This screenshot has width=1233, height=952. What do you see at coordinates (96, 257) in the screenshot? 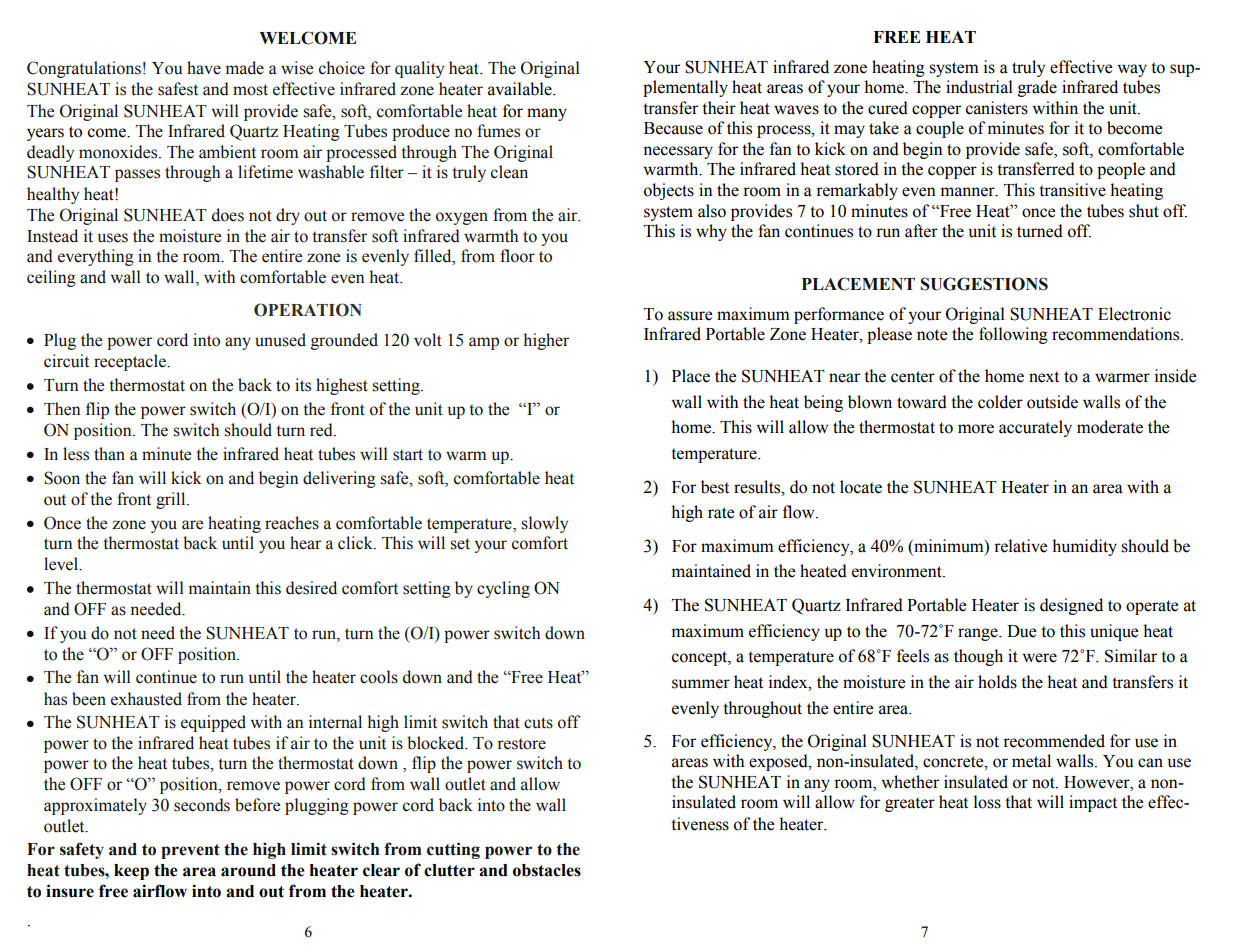
I see `everything` at bounding box center [96, 257].
